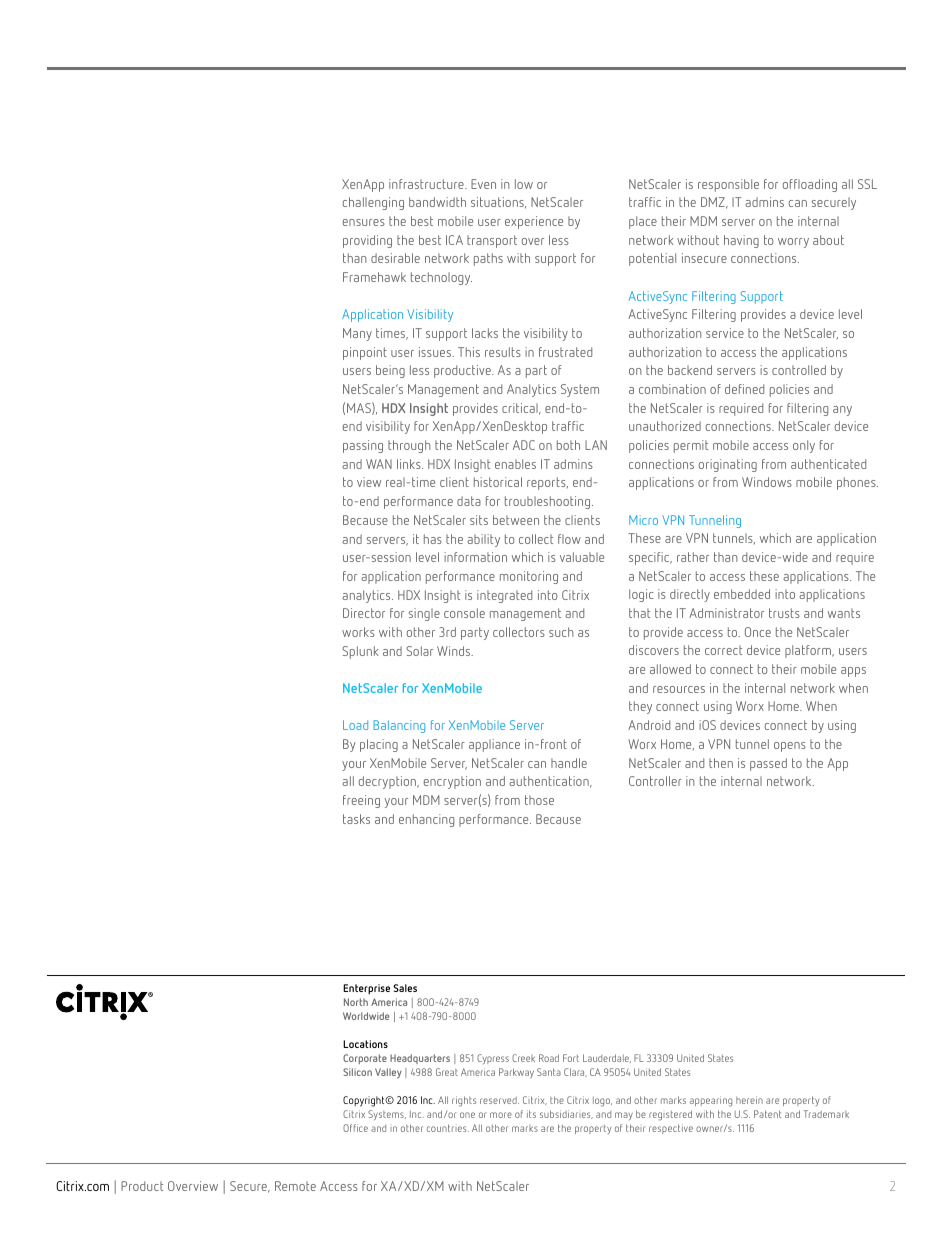 The height and width of the page is (1233, 952). Describe the element at coordinates (534, 222) in the page. I see `experience` at that location.
